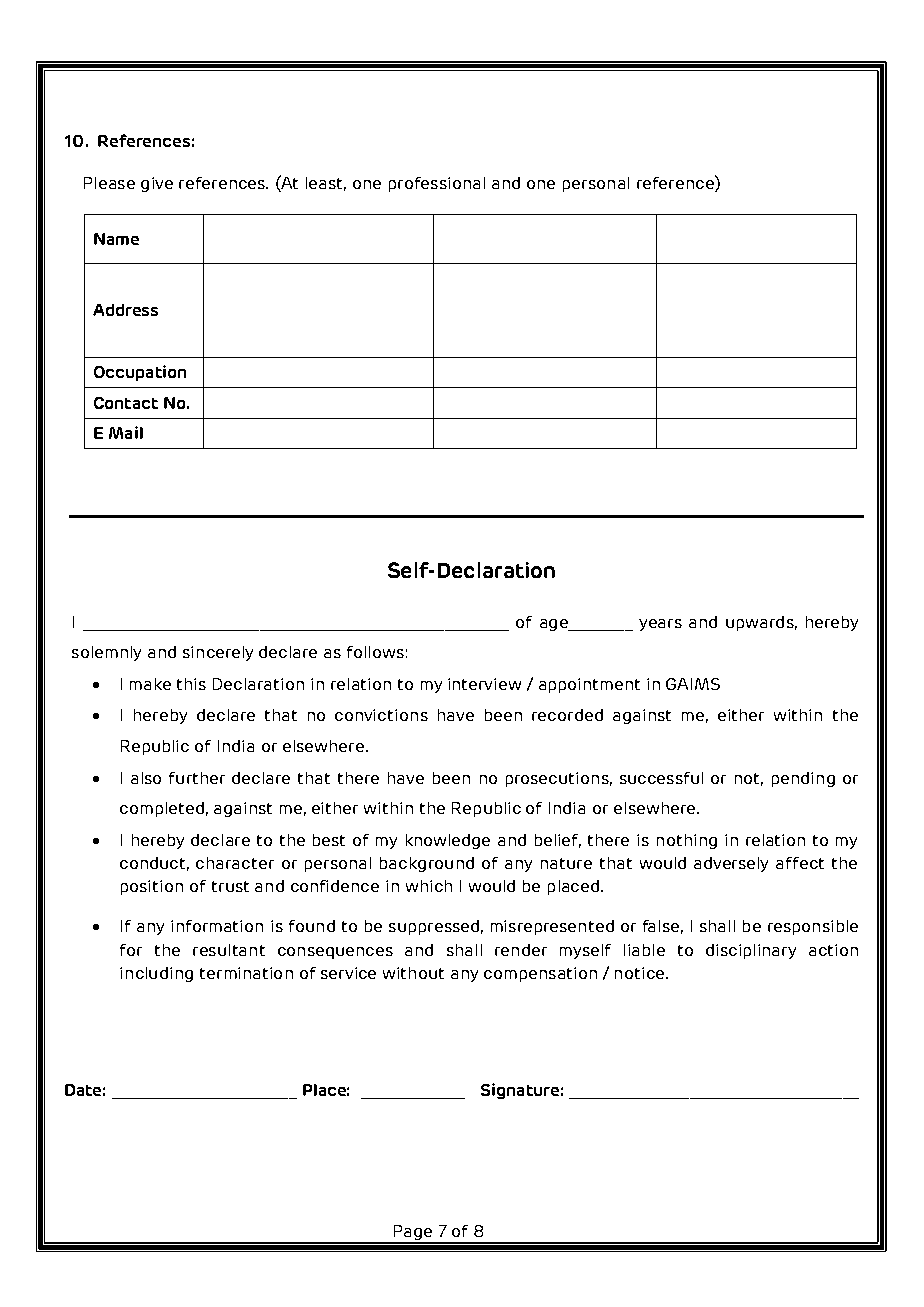  Describe the element at coordinates (437, 184) in the page. I see `professional` at that location.
